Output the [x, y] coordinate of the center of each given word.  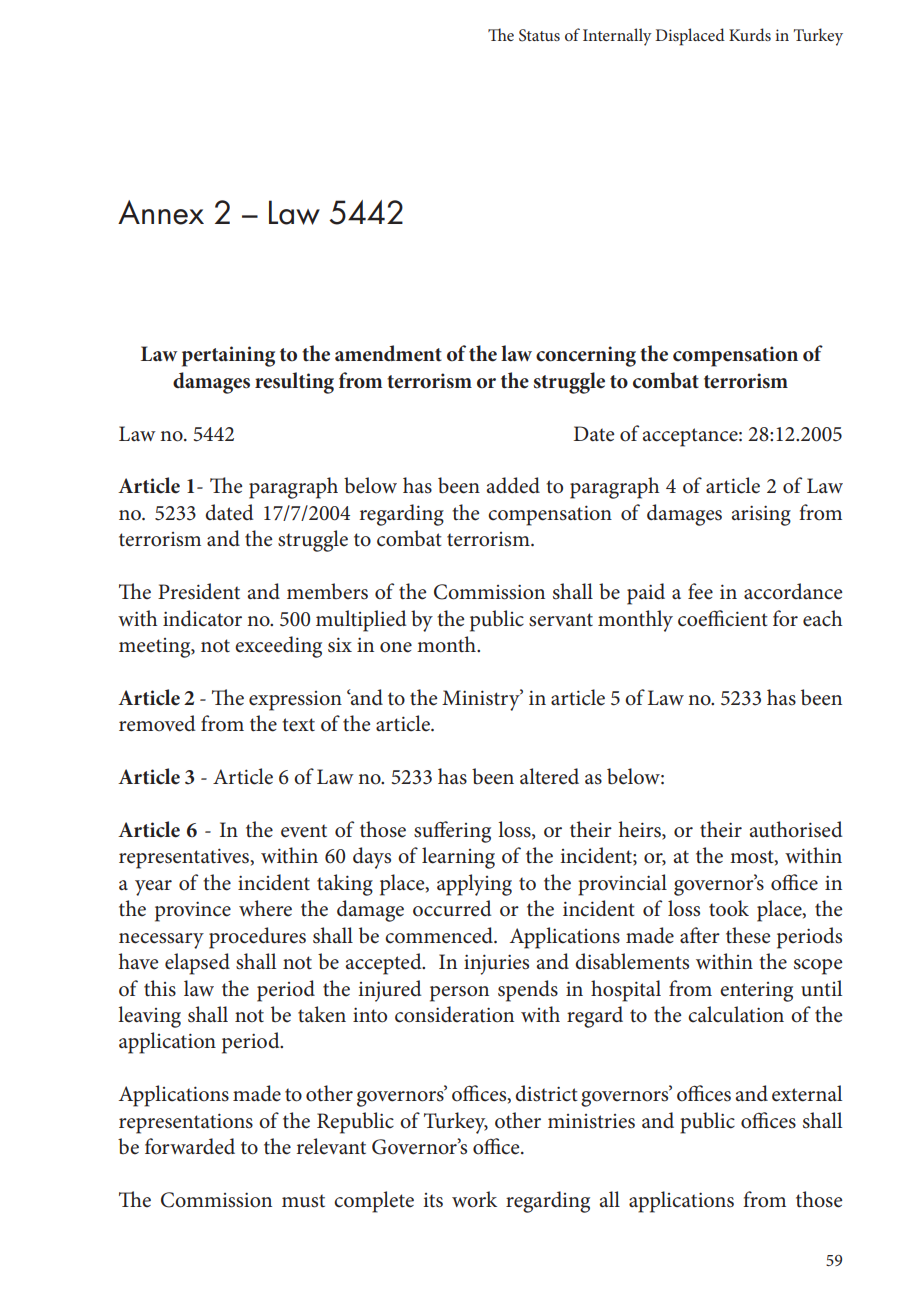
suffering [452, 832]
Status [539, 35]
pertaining [228, 356]
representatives [184, 858]
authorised [796, 829]
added [513, 485]
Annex [161, 212]
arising [761, 515]
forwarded [190, 1146]
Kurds [750, 34]
